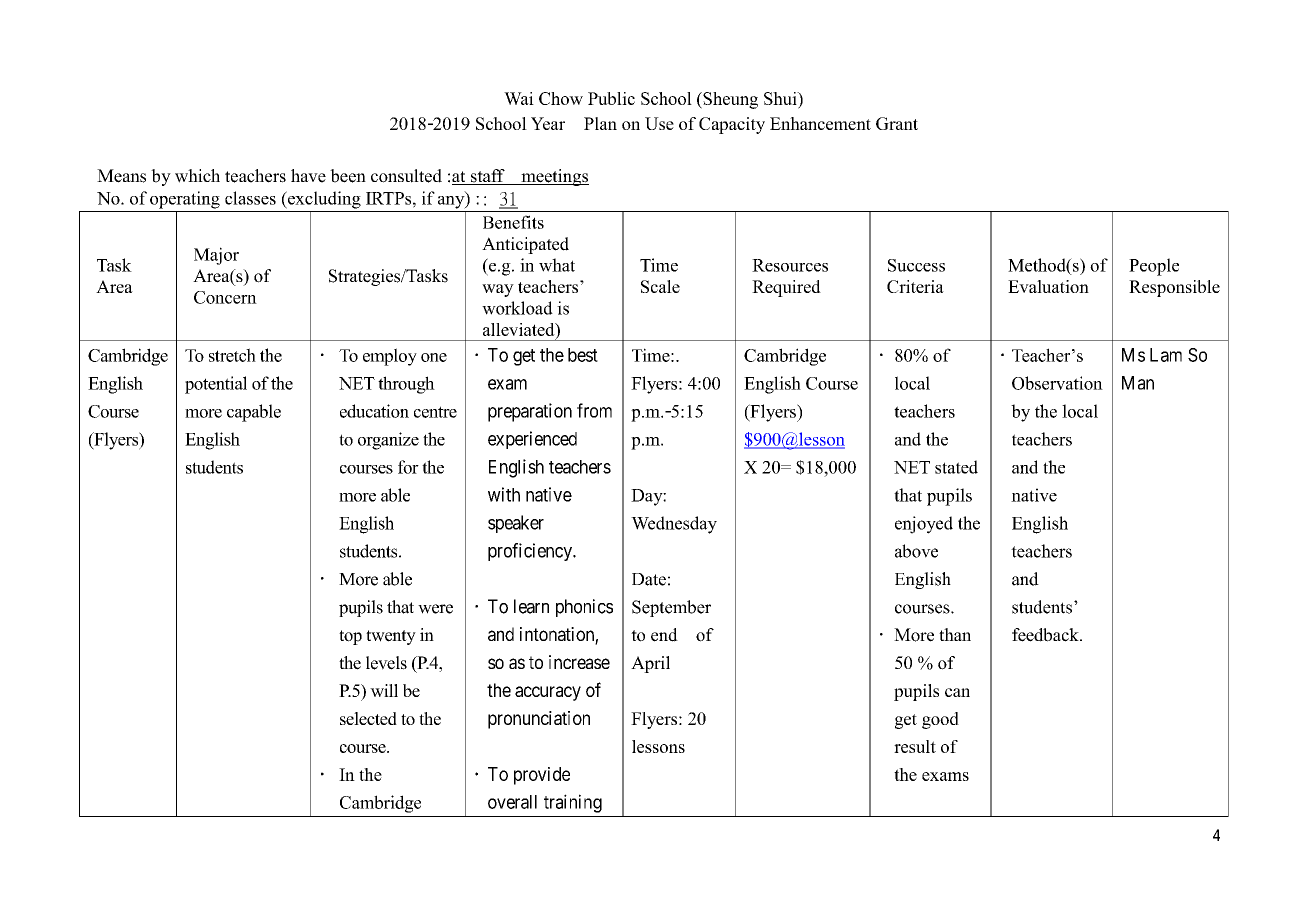 This screenshot has width=1308, height=924. I want to click on training, so click(573, 803).
